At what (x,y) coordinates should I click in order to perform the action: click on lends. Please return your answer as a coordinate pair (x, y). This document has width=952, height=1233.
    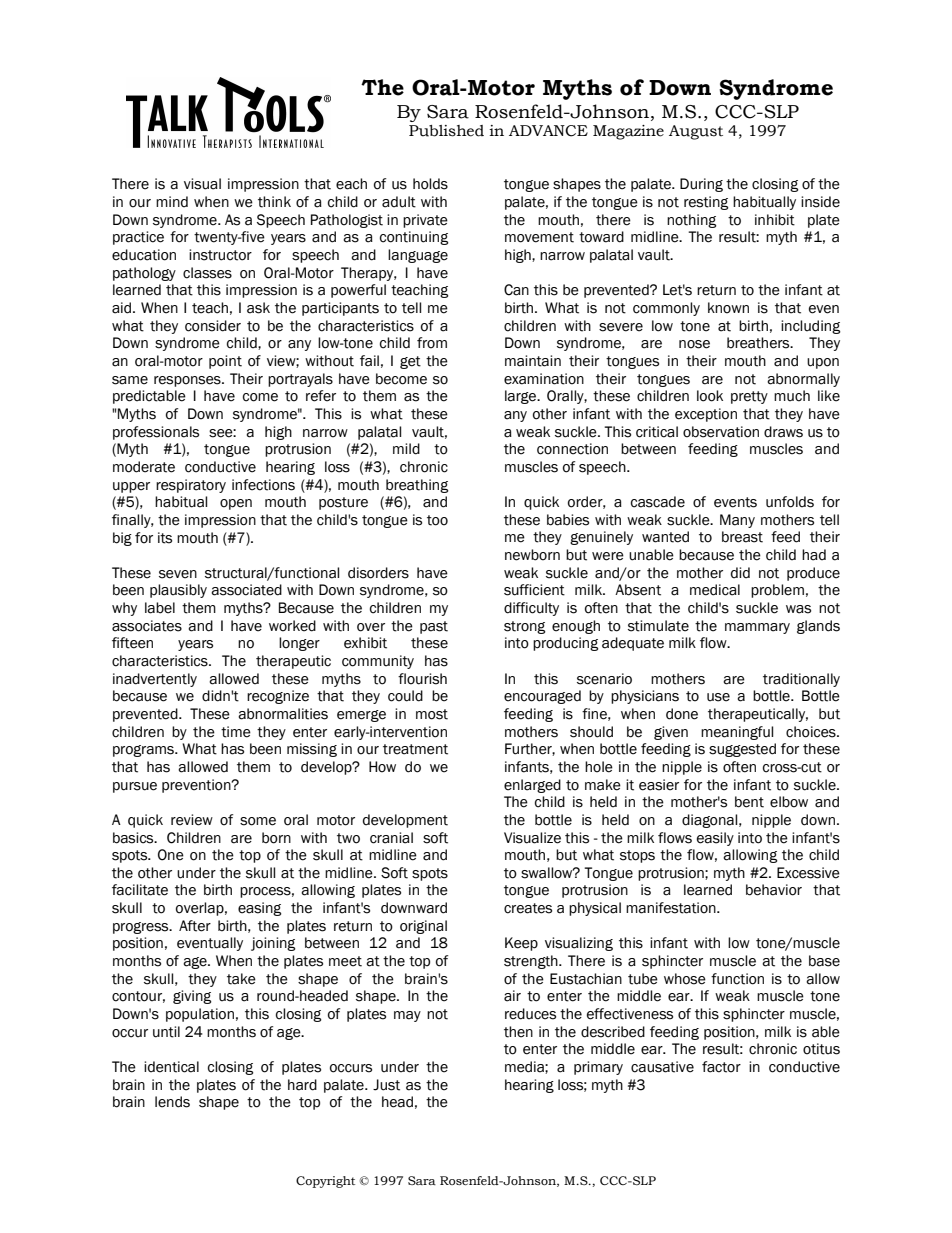
    Looking at the image, I should click on (172, 1102).
